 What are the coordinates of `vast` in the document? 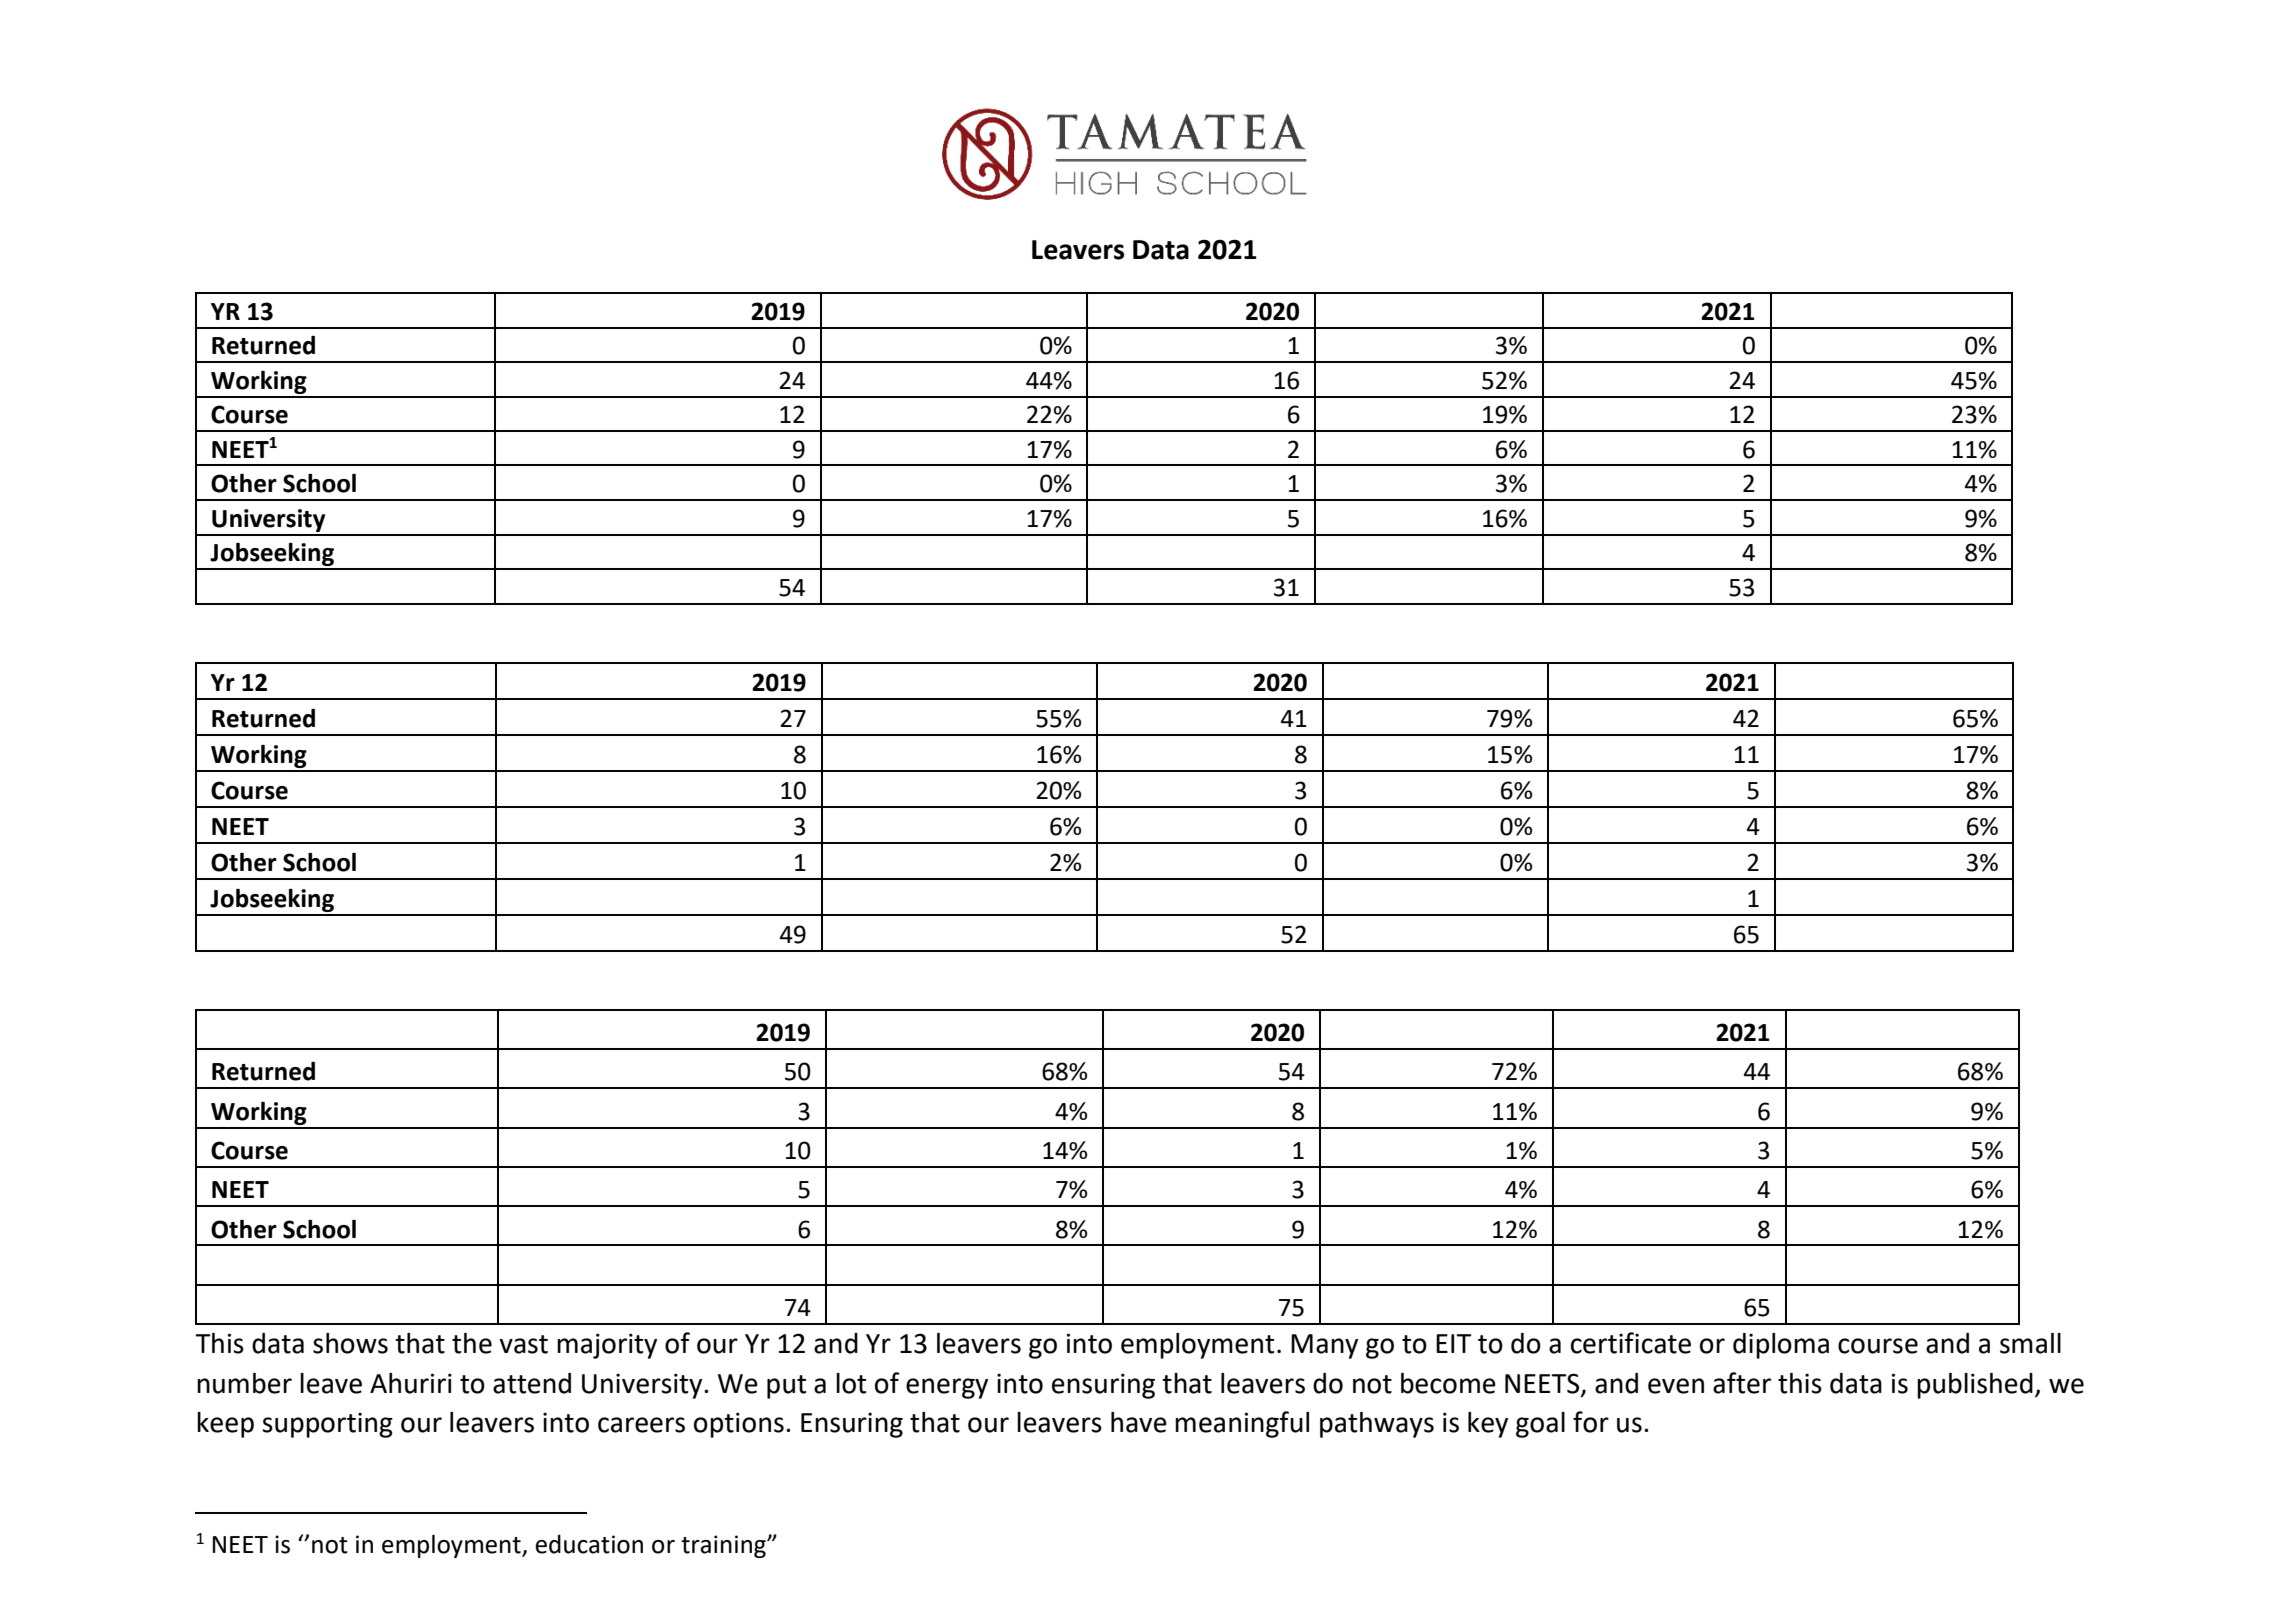 It's located at (523, 1344).
